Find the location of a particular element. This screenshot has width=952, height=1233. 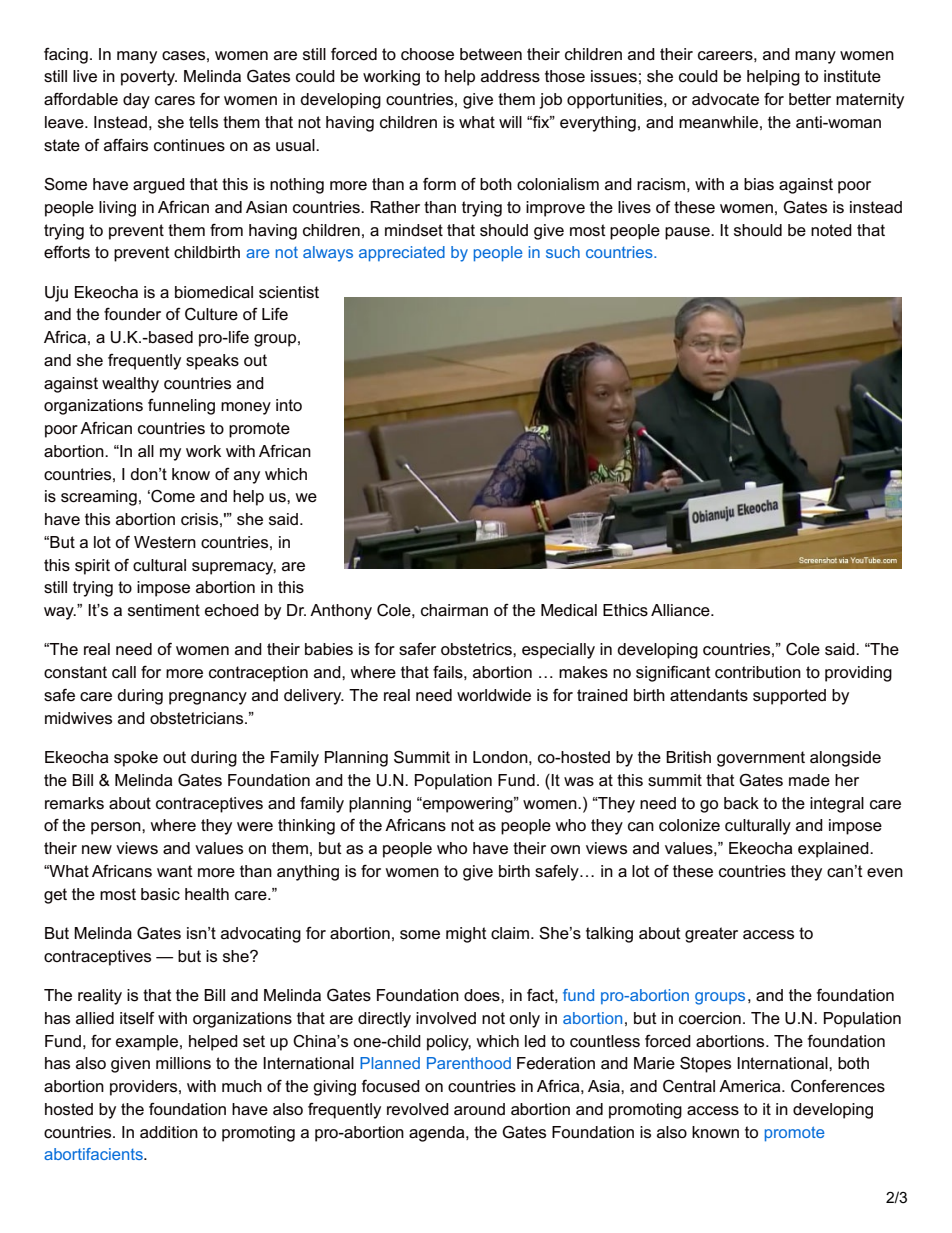

worldwide is located at coordinates (494, 695).
